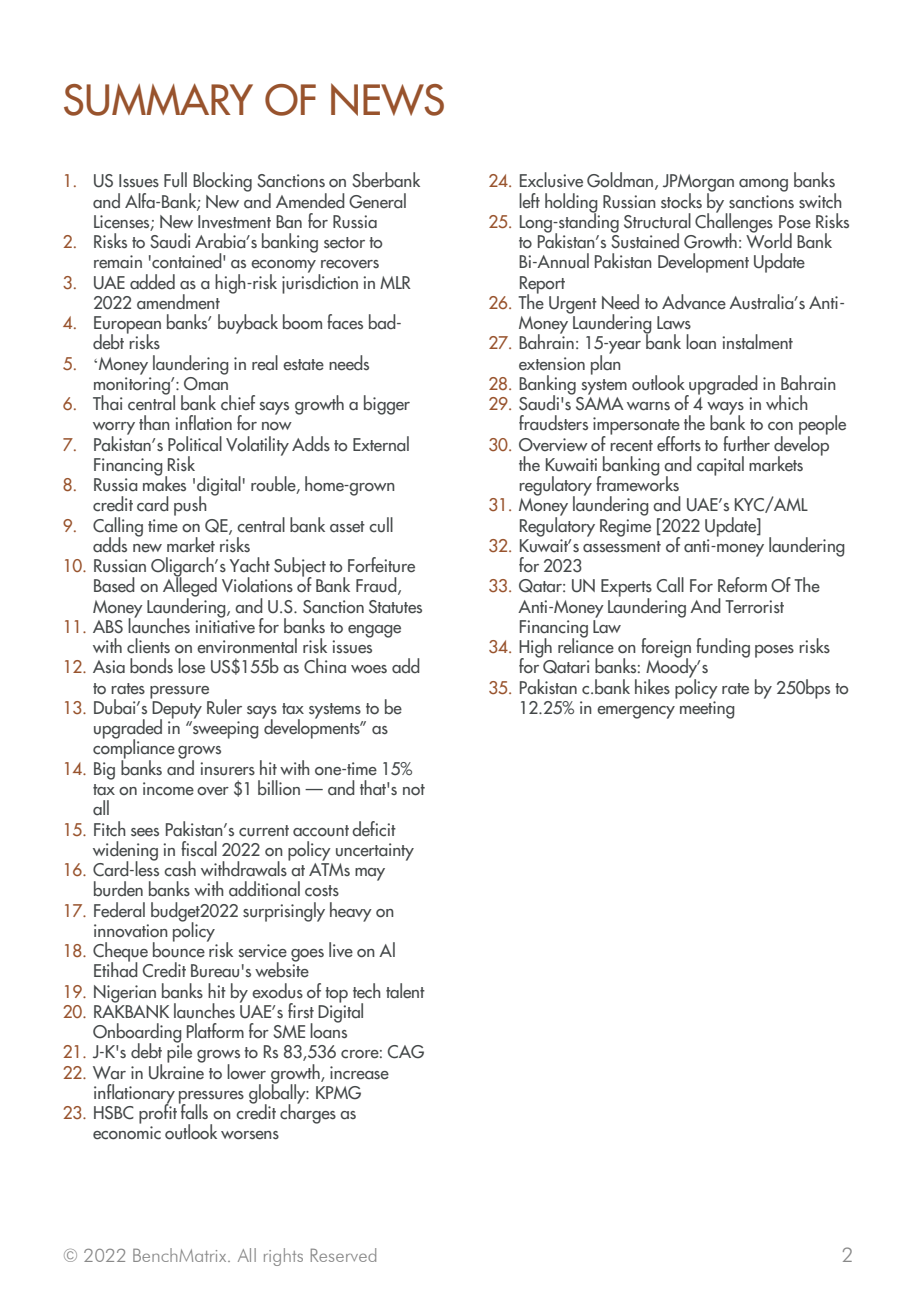 The width and height of the screenshot is (911, 1316). What do you see at coordinates (406, 1052) in the screenshot?
I see `CAG` at bounding box center [406, 1052].
